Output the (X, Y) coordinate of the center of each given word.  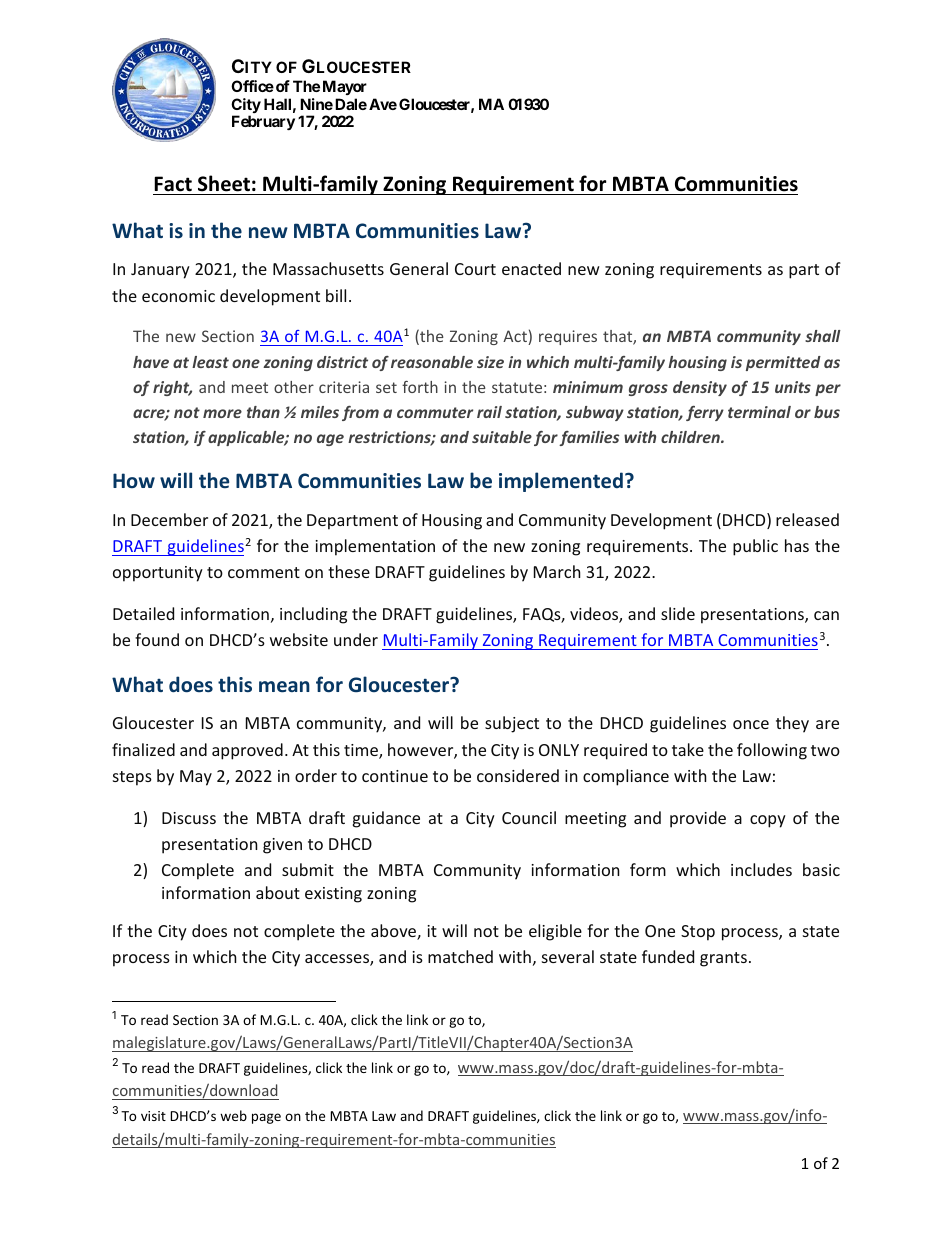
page (266, 1118)
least (210, 362)
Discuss (189, 818)
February (263, 122)
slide (678, 613)
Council (529, 817)
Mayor (345, 87)
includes (761, 869)
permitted (783, 363)
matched (460, 956)
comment (264, 572)
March (557, 571)
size (490, 362)
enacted (531, 268)
